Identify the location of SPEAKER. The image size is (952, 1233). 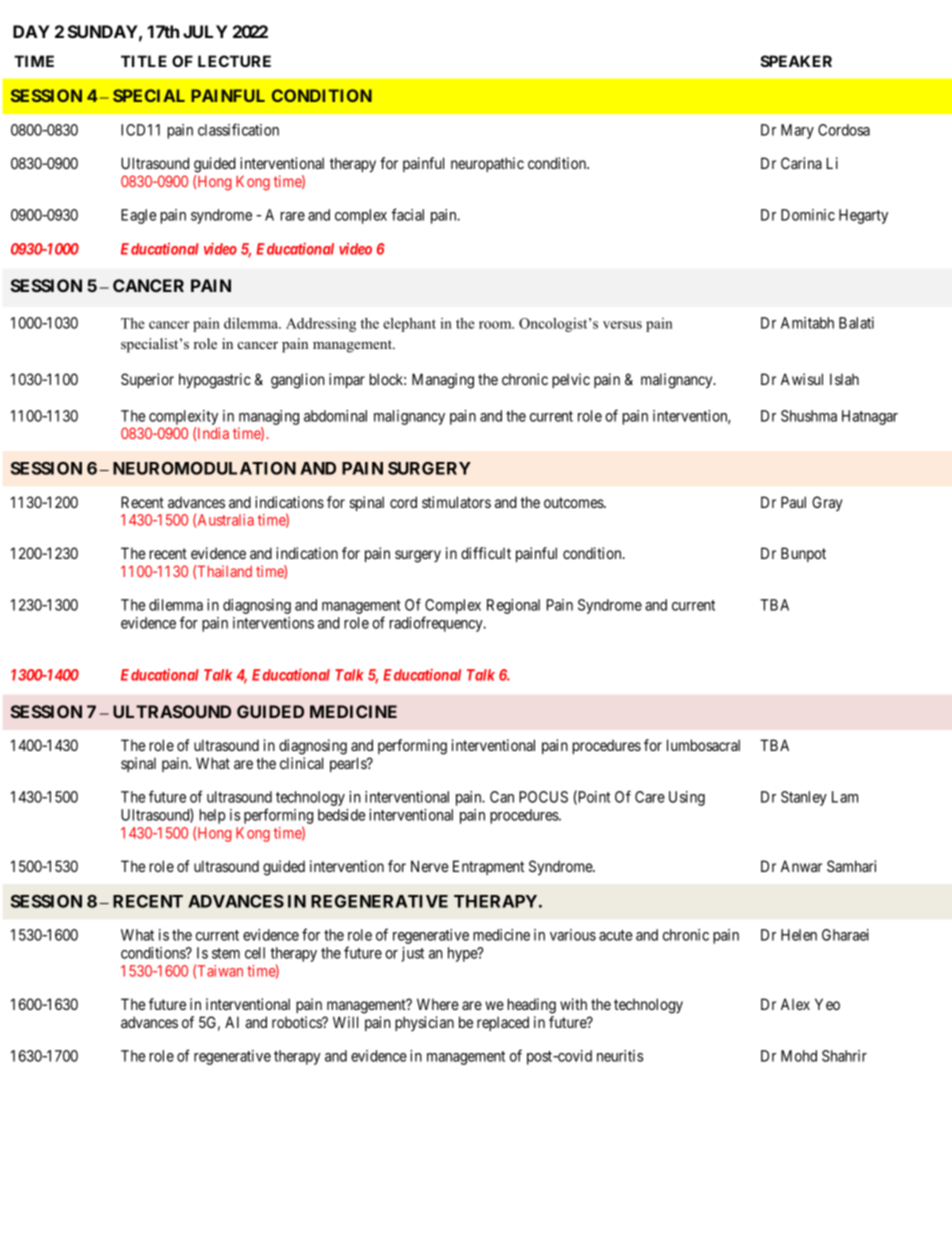
(796, 61).
